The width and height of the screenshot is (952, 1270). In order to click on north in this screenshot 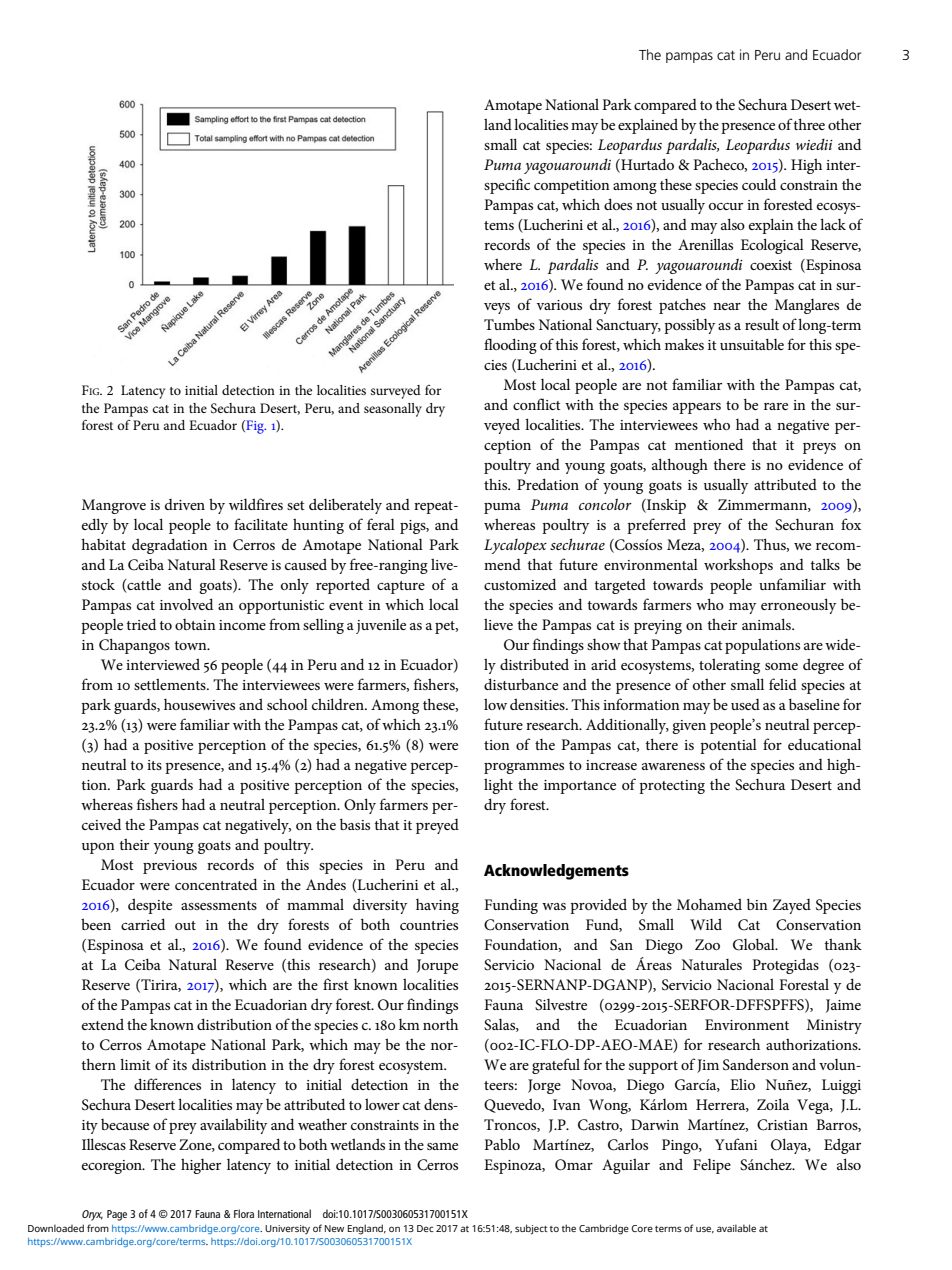, I will do `click(440, 1024)`.
